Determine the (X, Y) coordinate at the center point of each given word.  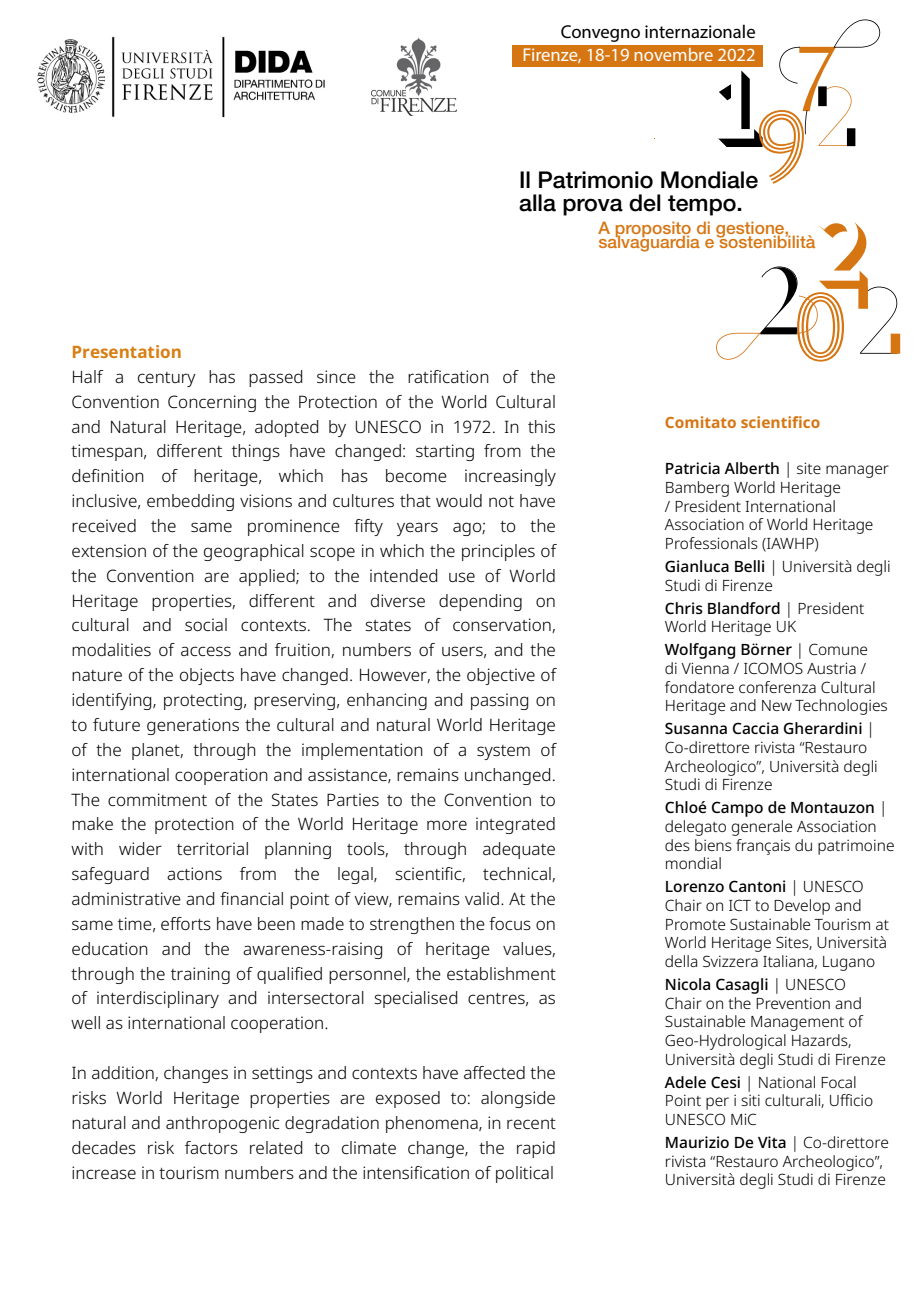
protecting (203, 701)
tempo (703, 205)
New (777, 705)
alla (537, 203)
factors (211, 1147)
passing (499, 701)
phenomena (433, 1124)
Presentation (127, 351)
